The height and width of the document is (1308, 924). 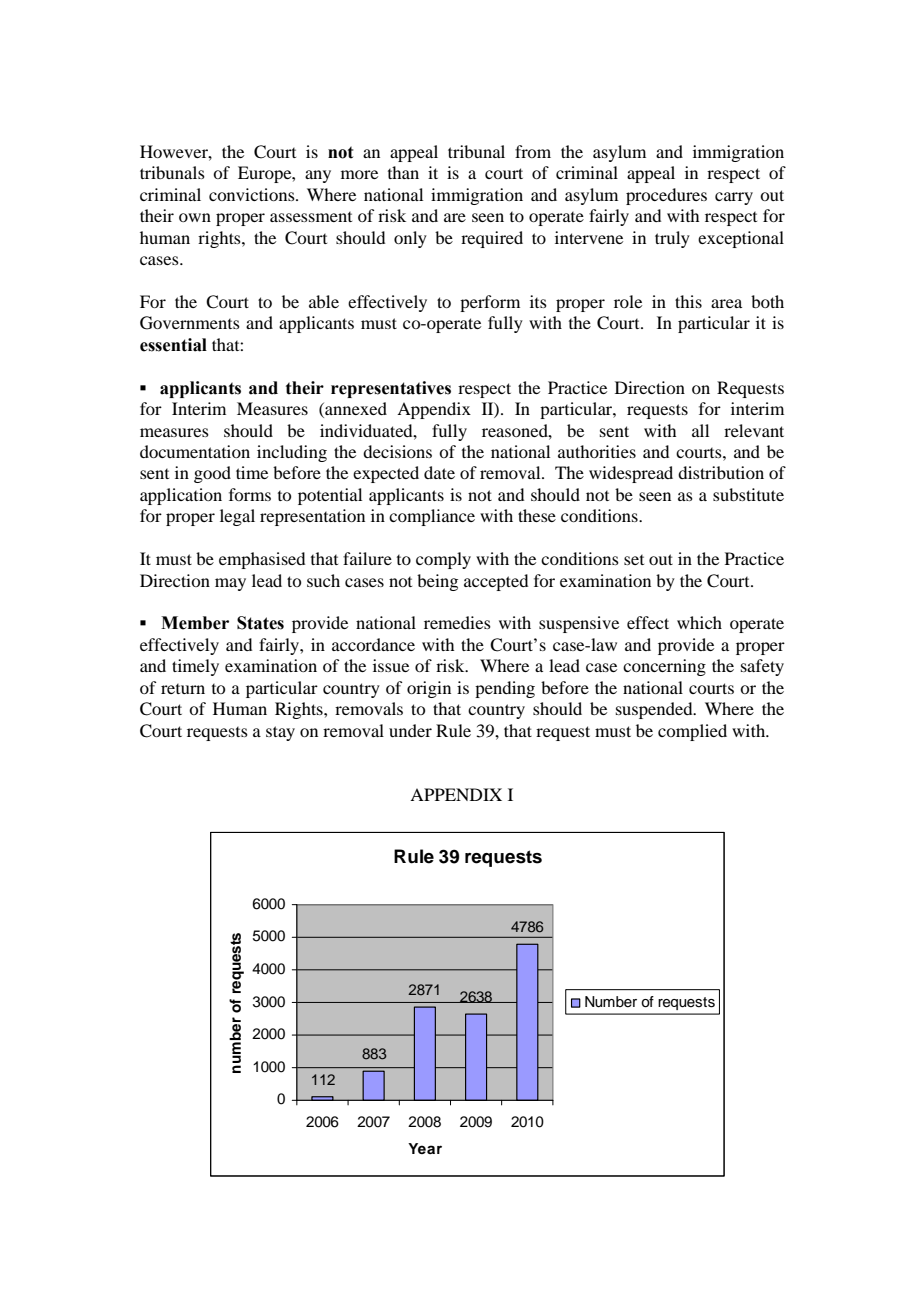 I want to click on States, so click(x=260, y=623).
